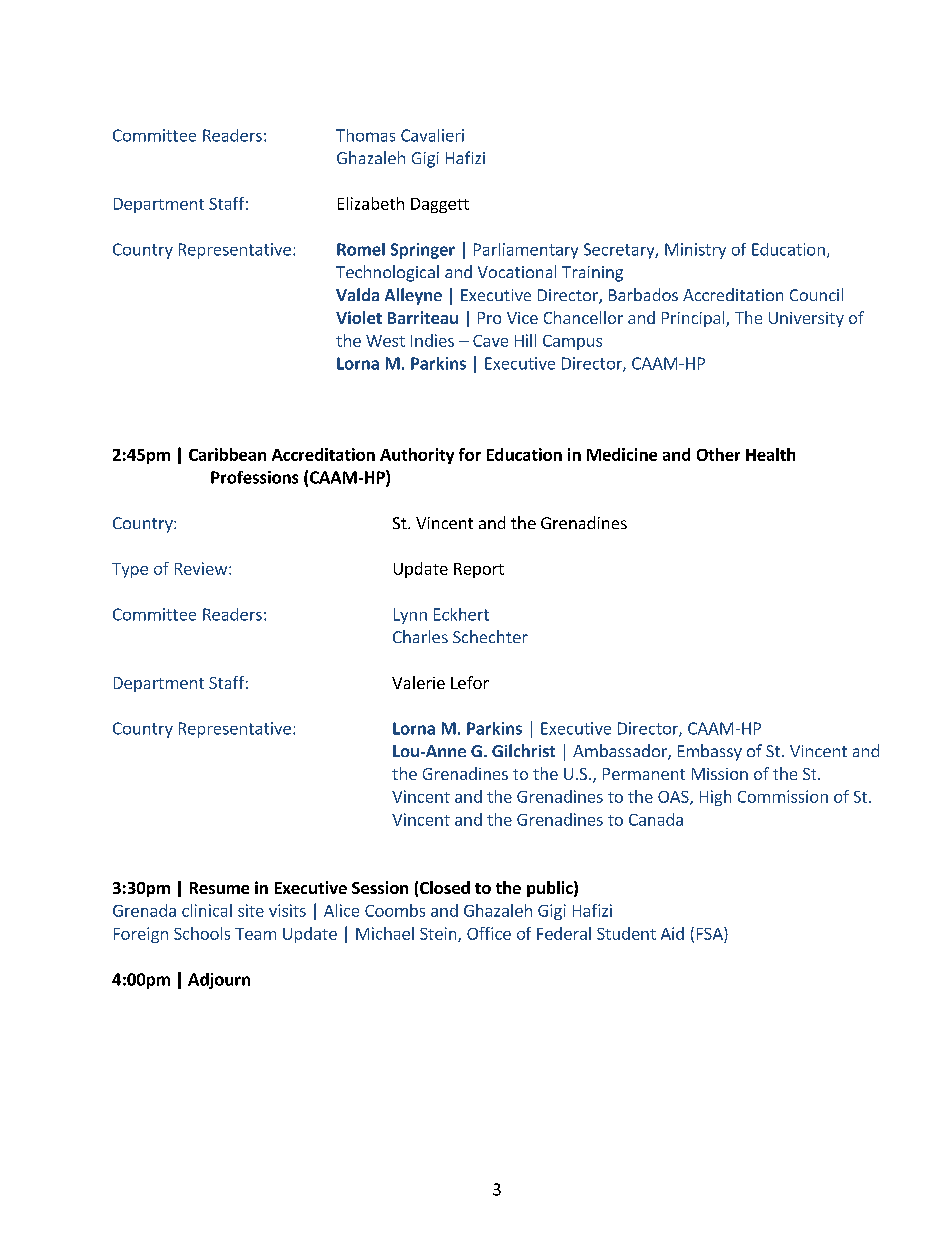  What do you see at coordinates (359, 317) in the screenshot?
I see `Violet` at bounding box center [359, 317].
